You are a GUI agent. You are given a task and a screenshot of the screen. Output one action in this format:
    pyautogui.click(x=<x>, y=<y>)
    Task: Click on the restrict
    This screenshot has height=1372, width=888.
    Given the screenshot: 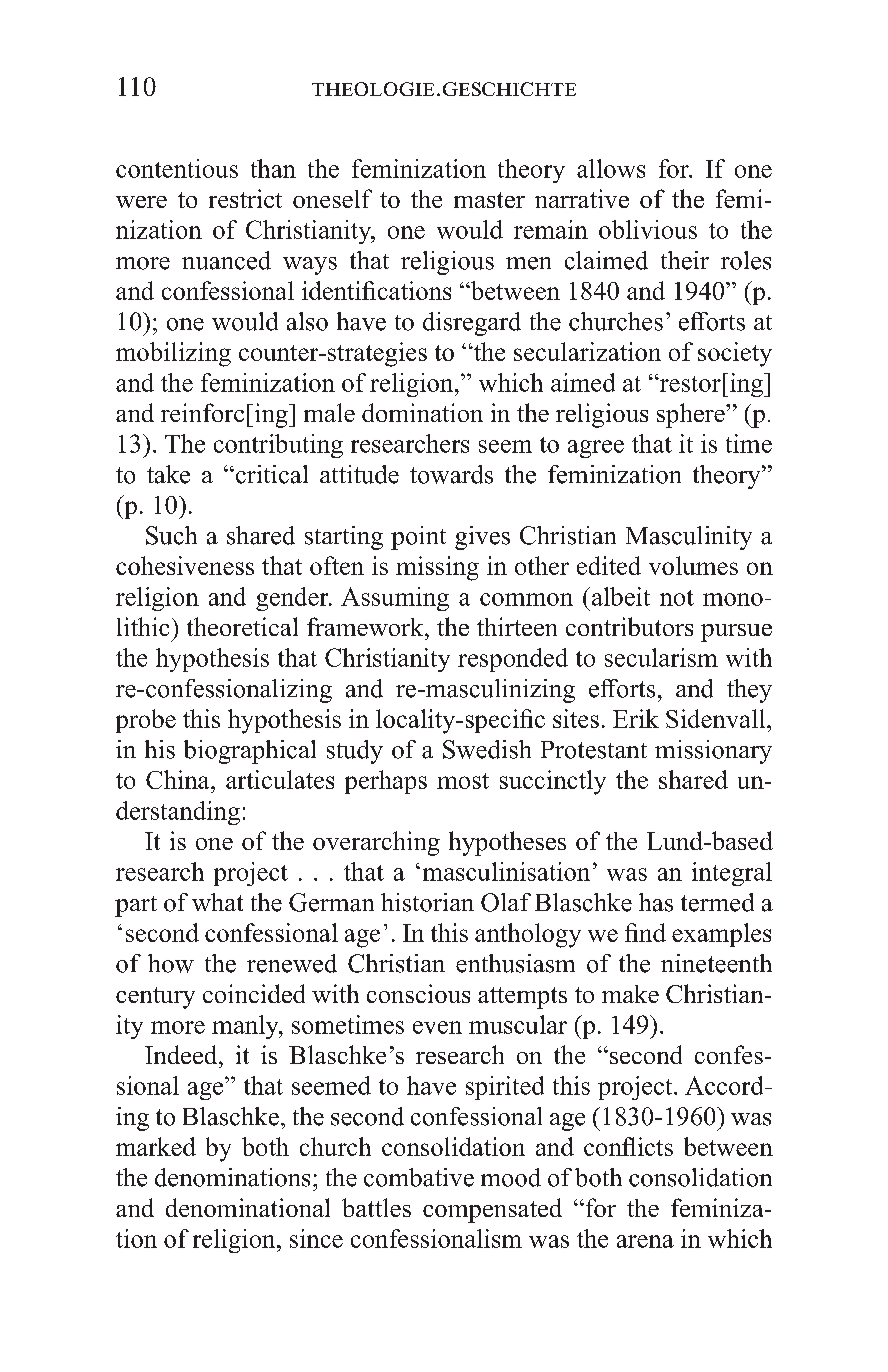 What is the action you would take?
    pyautogui.click(x=245, y=198)
